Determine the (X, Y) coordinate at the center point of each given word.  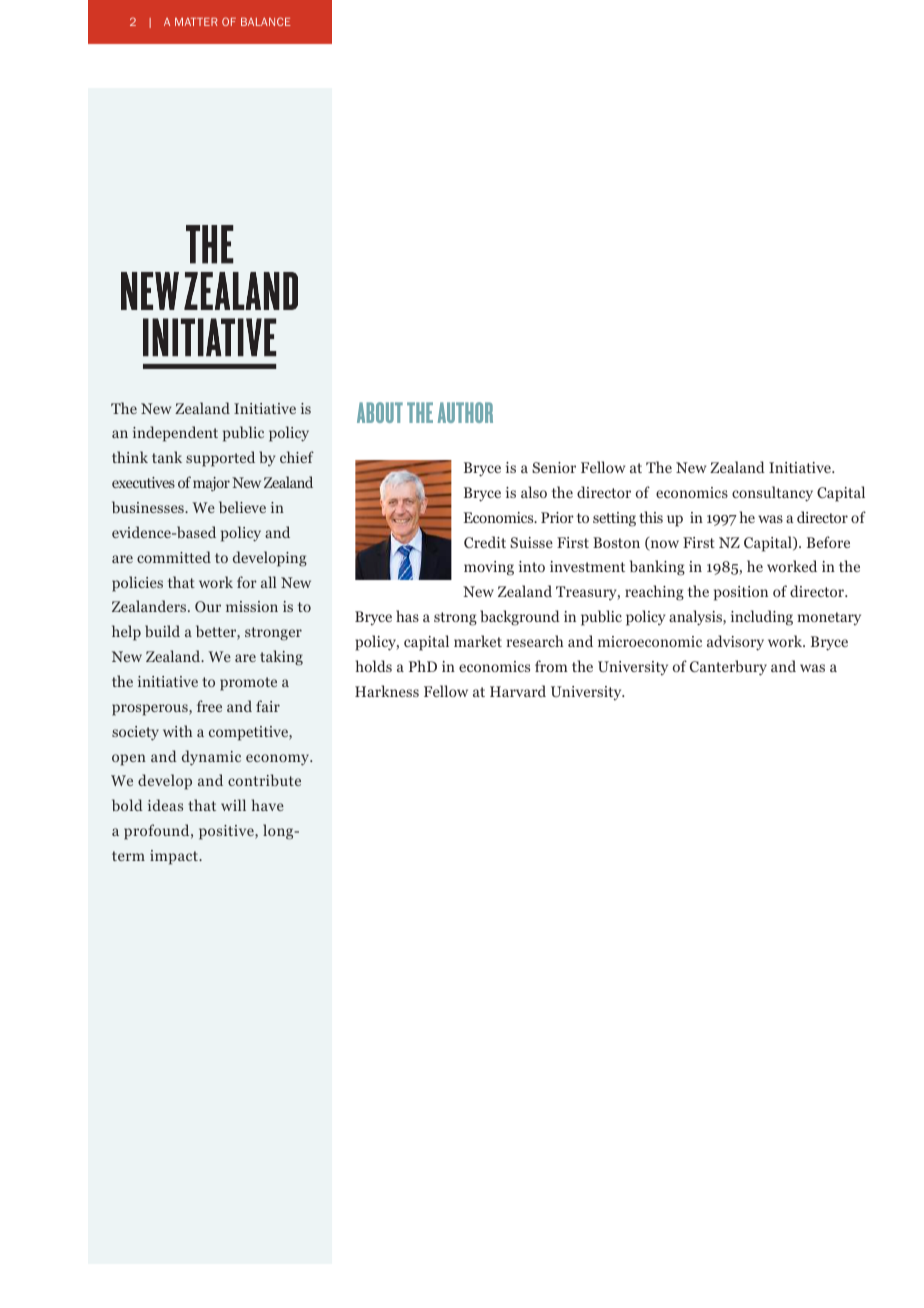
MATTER (196, 22)
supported (220, 459)
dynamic (211, 758)
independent (175, 434)
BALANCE (266, 21)
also (534, 492)
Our (208, 606)
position (741, 593)
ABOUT (380, 412)
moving (489, 568)
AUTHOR (465, 412)
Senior (554, 467)
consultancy (772, 494)
